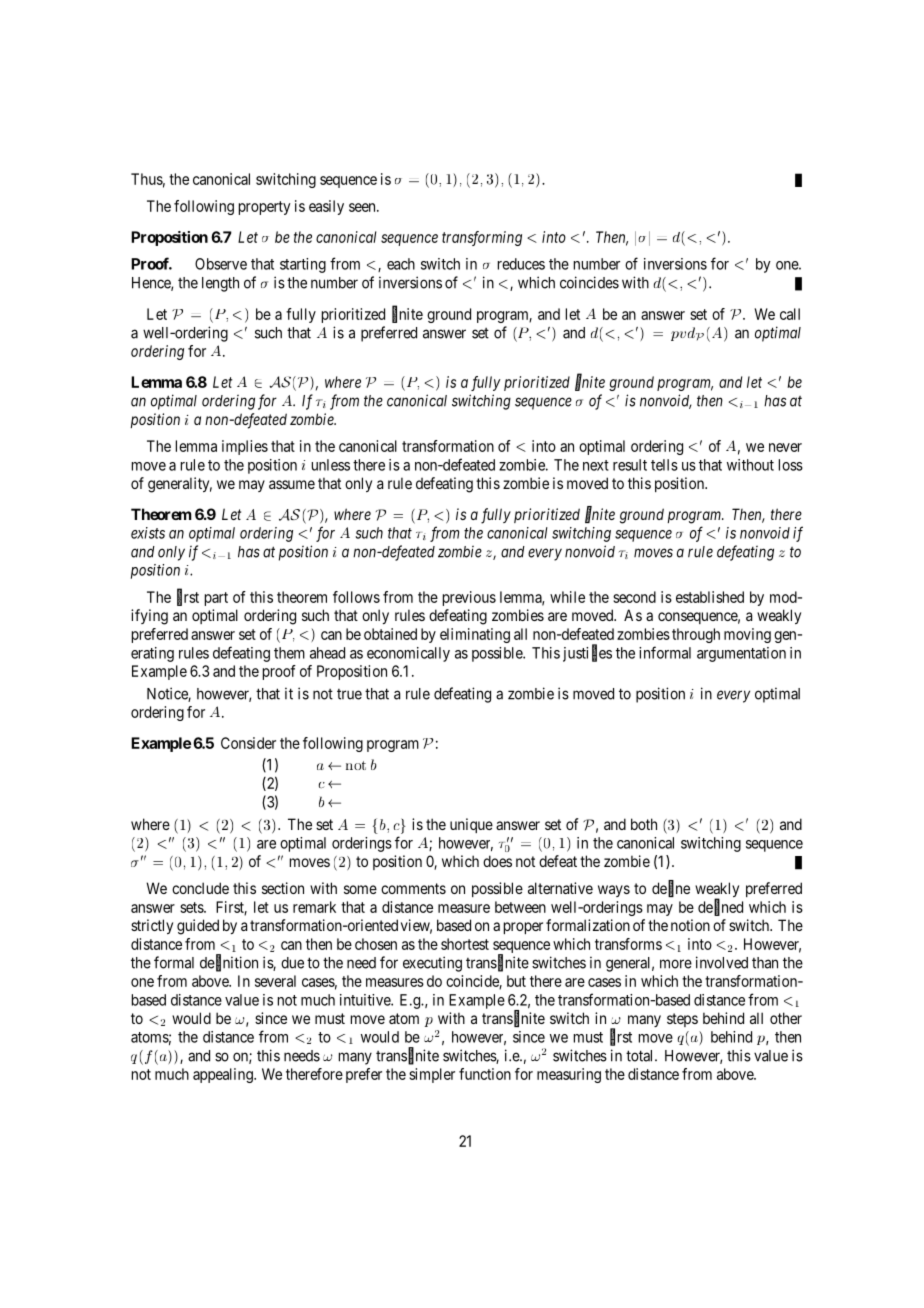 Image resolution: width=924 pixels, height=1308 pixels. Describe the element at coordinates (221, 264) in the document. I see `Observe` at that location.
